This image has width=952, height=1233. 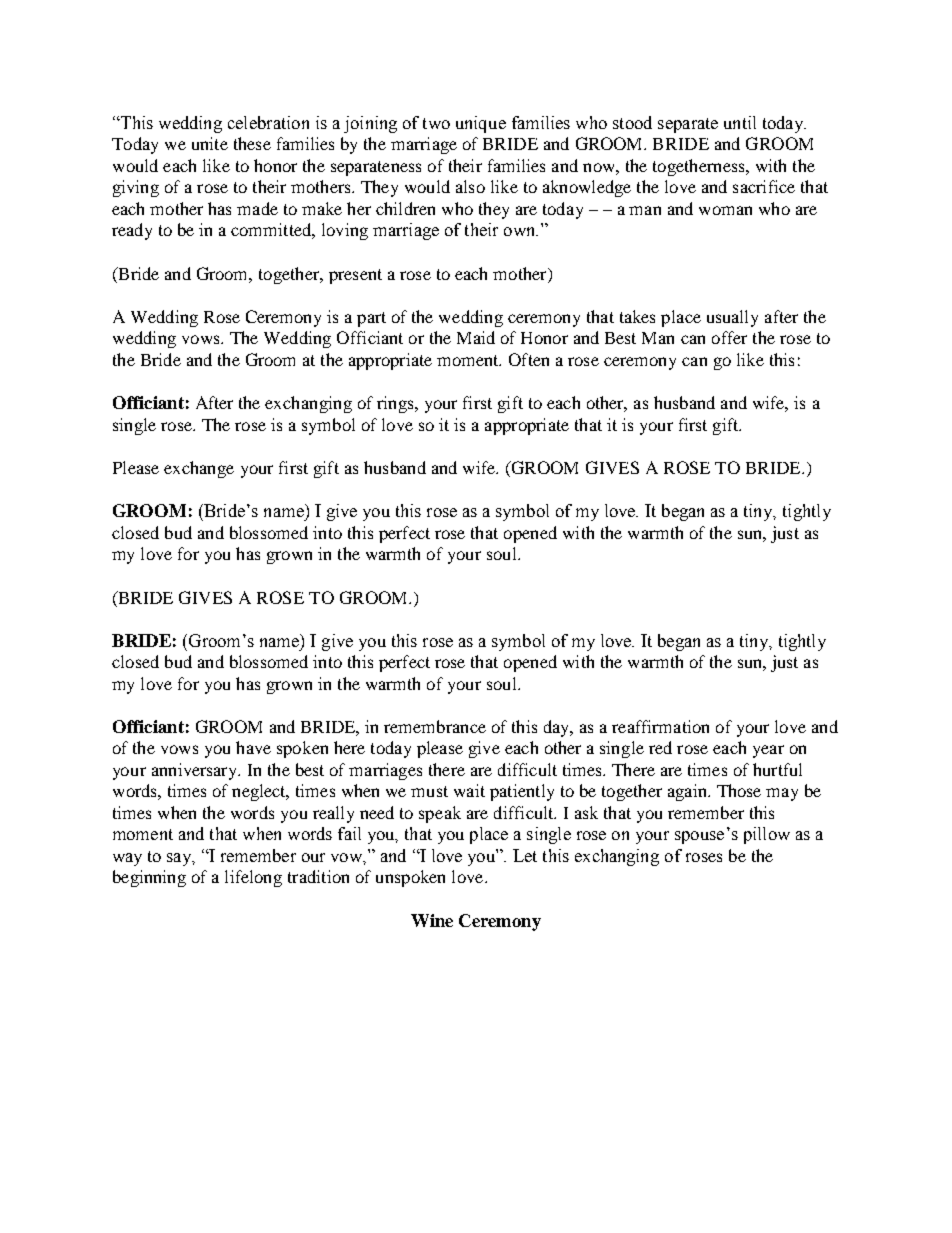 What do you see at coordinates (253, 747) in the image?
I see `have` at bounding box center [253, 747].
